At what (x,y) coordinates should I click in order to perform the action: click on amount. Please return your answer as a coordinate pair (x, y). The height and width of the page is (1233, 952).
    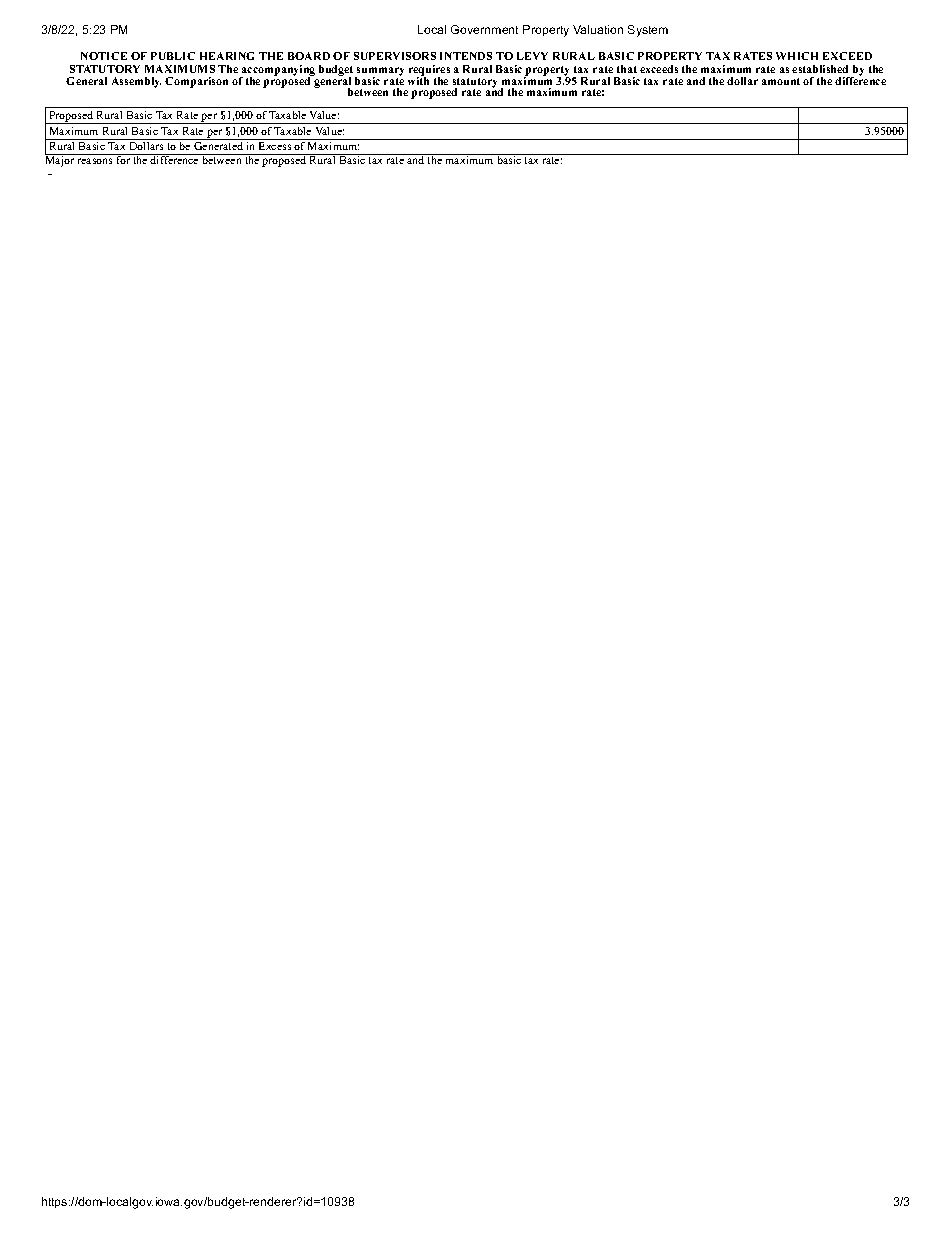
    Looking at the image, I should click on (781, 81).
